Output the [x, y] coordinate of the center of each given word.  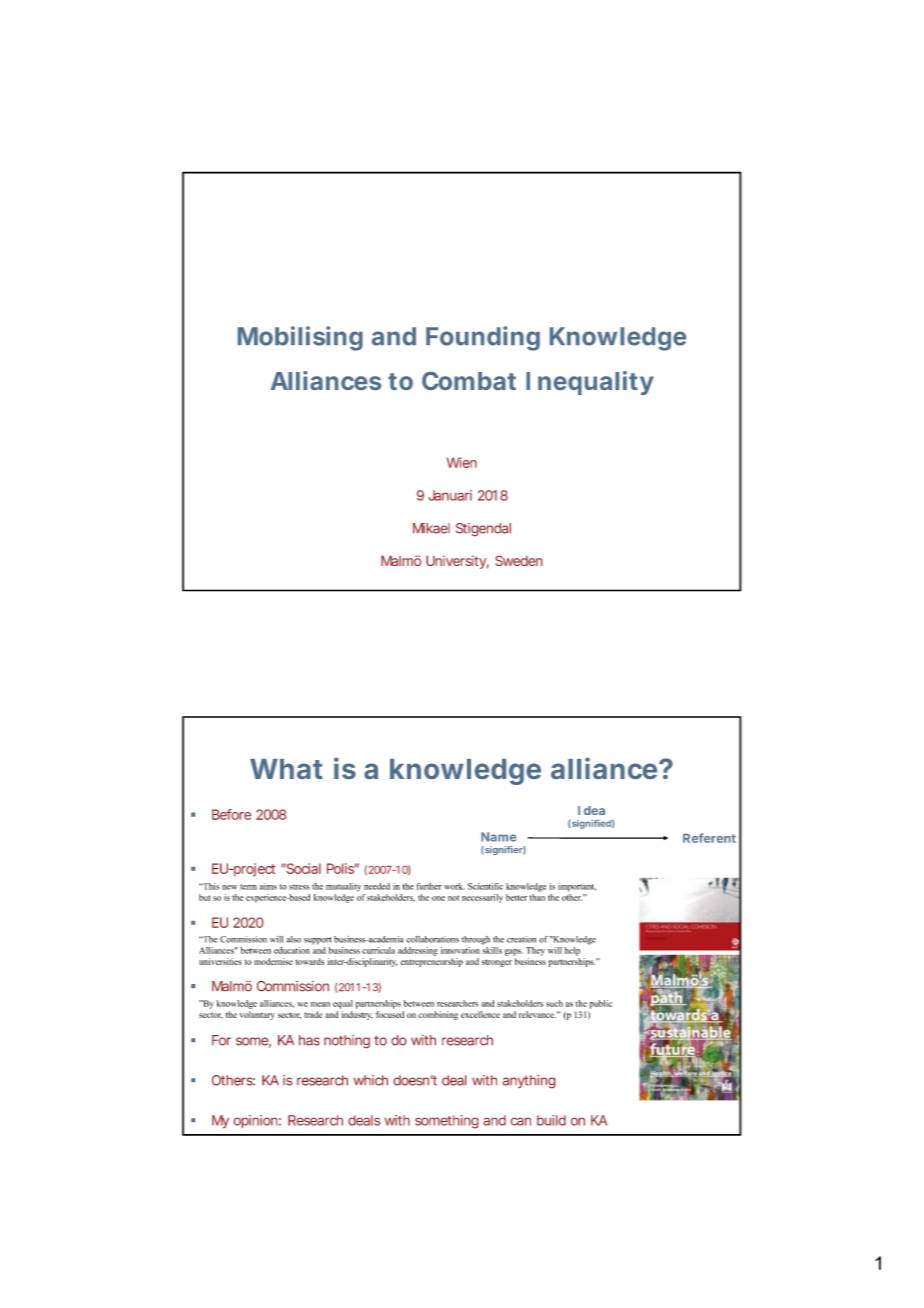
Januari [450, 495]
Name [498, 837]
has [309, 1040]
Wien [462, 462]
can [521, 1122]
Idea [591, 810]
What [286, 769]
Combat [469, 381]
